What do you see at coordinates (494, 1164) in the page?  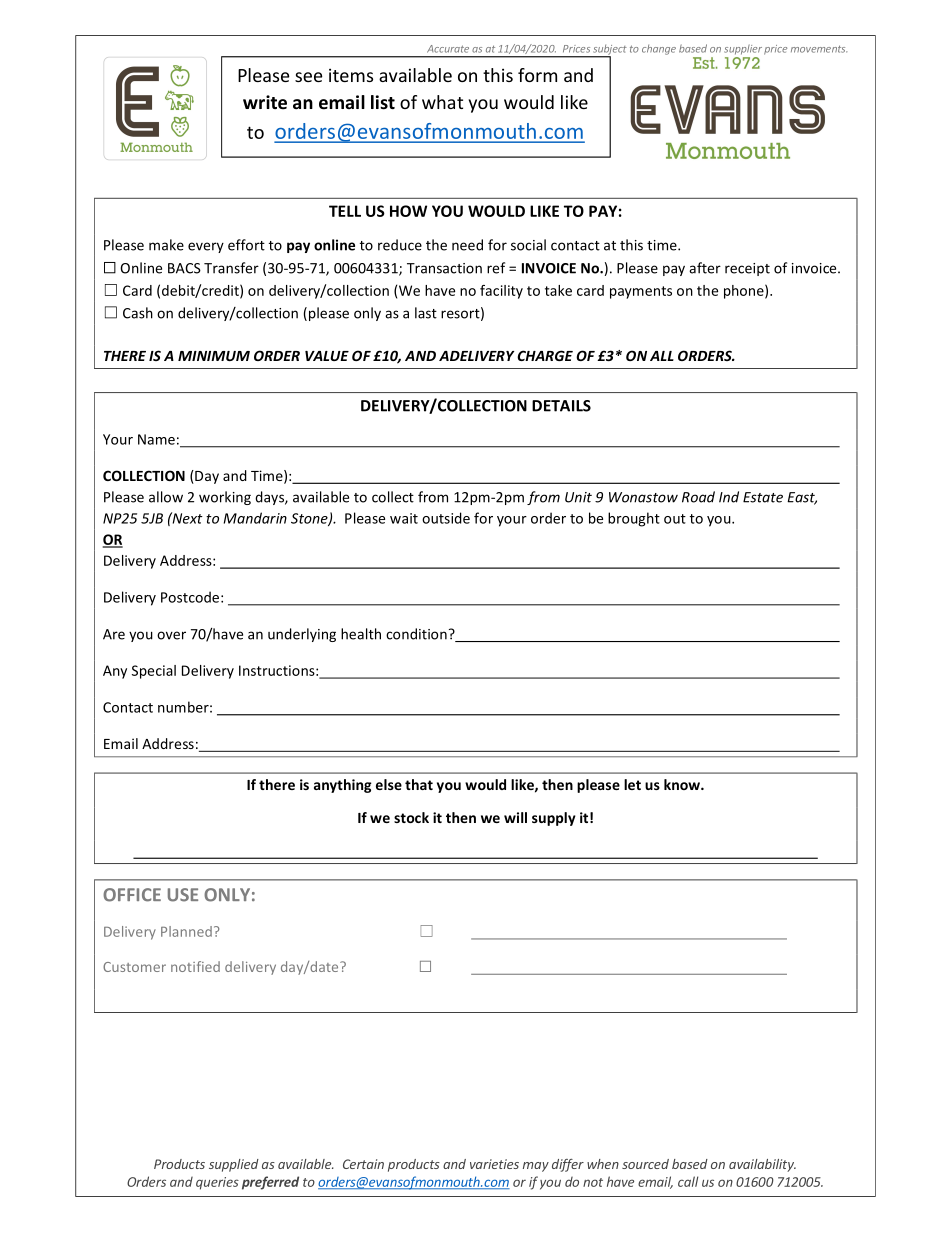 I see `varieties` at bounding box center [494, 1164].
